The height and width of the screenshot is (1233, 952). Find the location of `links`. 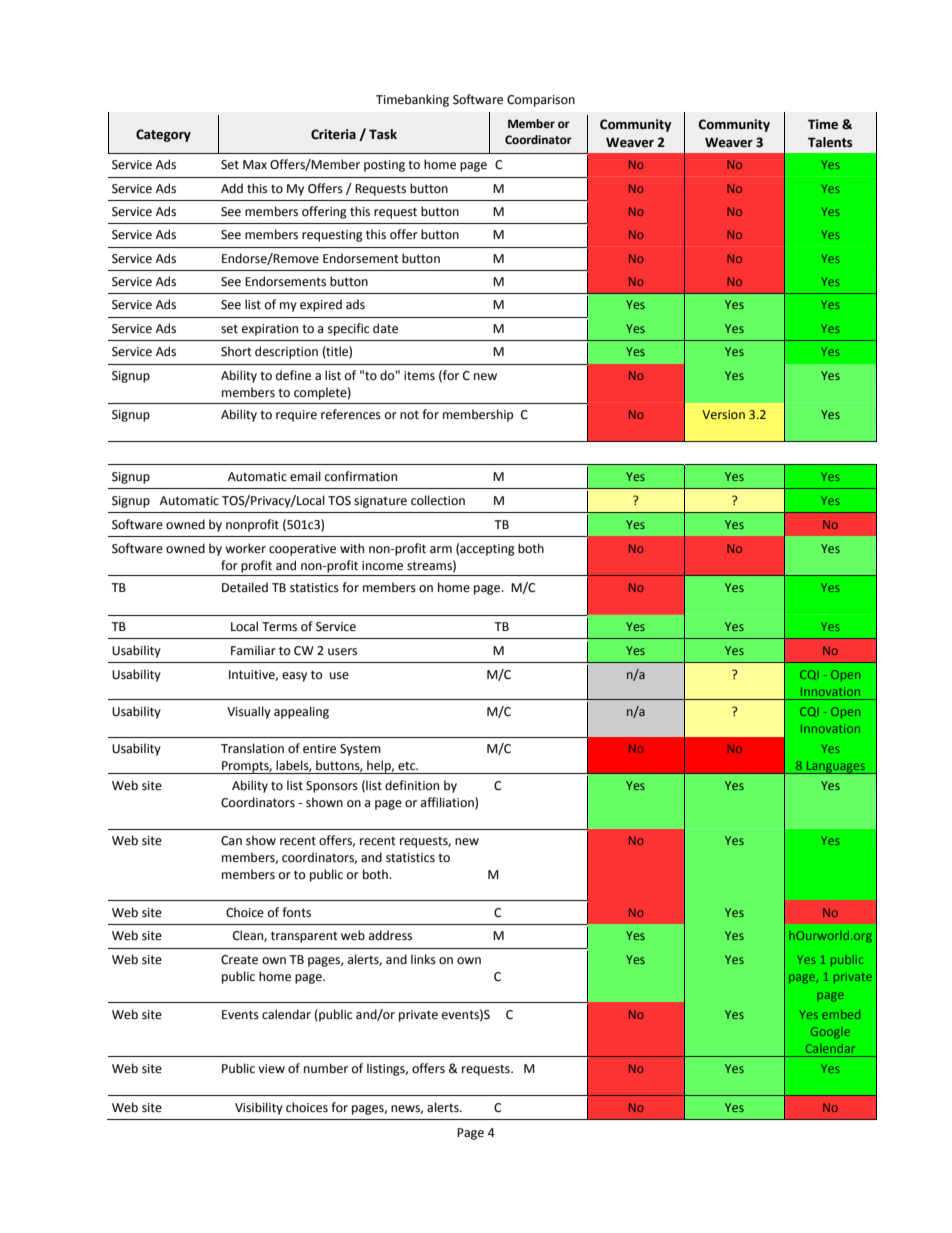

links is located at coordinates (423, 959).
